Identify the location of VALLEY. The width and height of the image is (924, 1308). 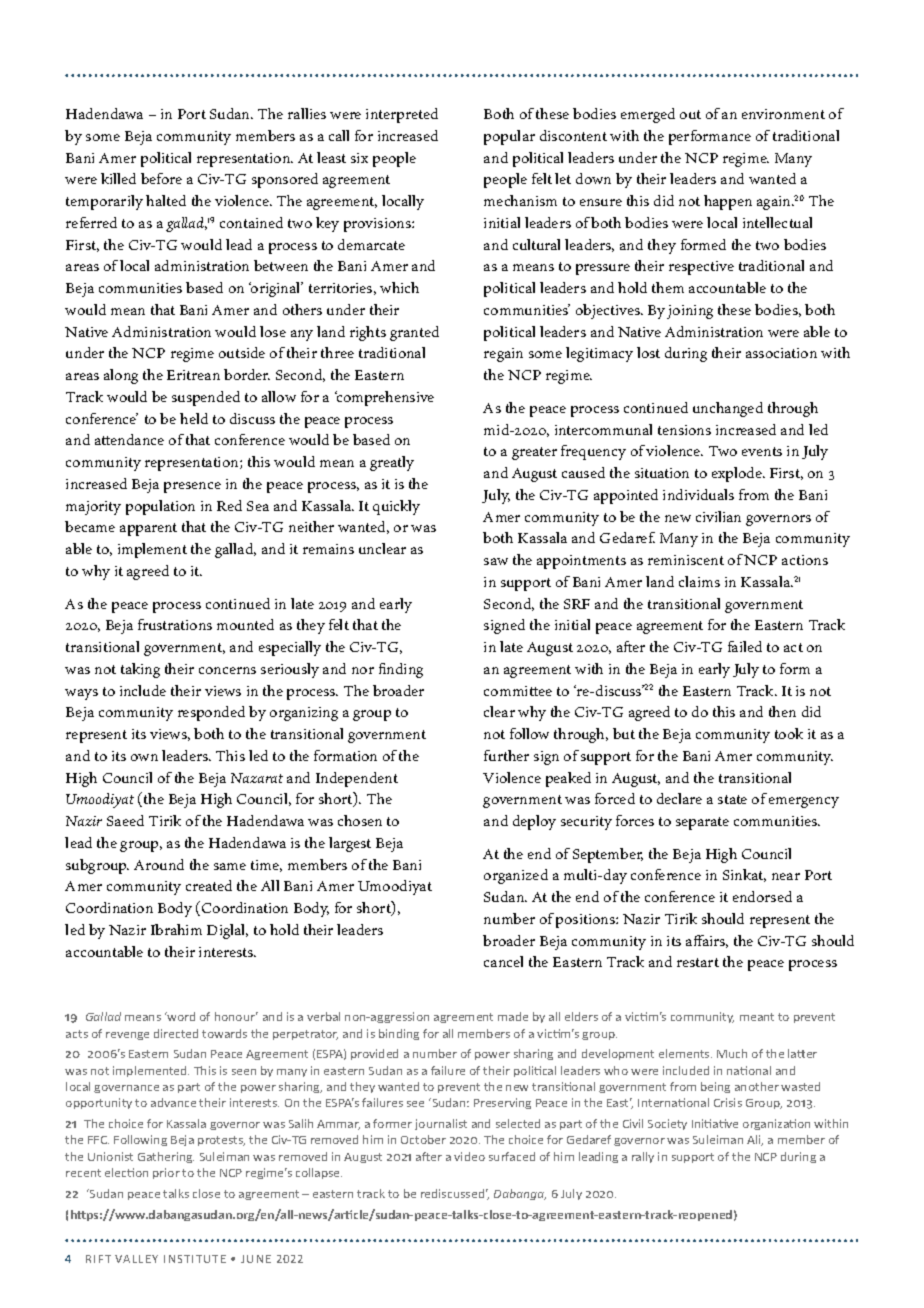
(136, 1259).
